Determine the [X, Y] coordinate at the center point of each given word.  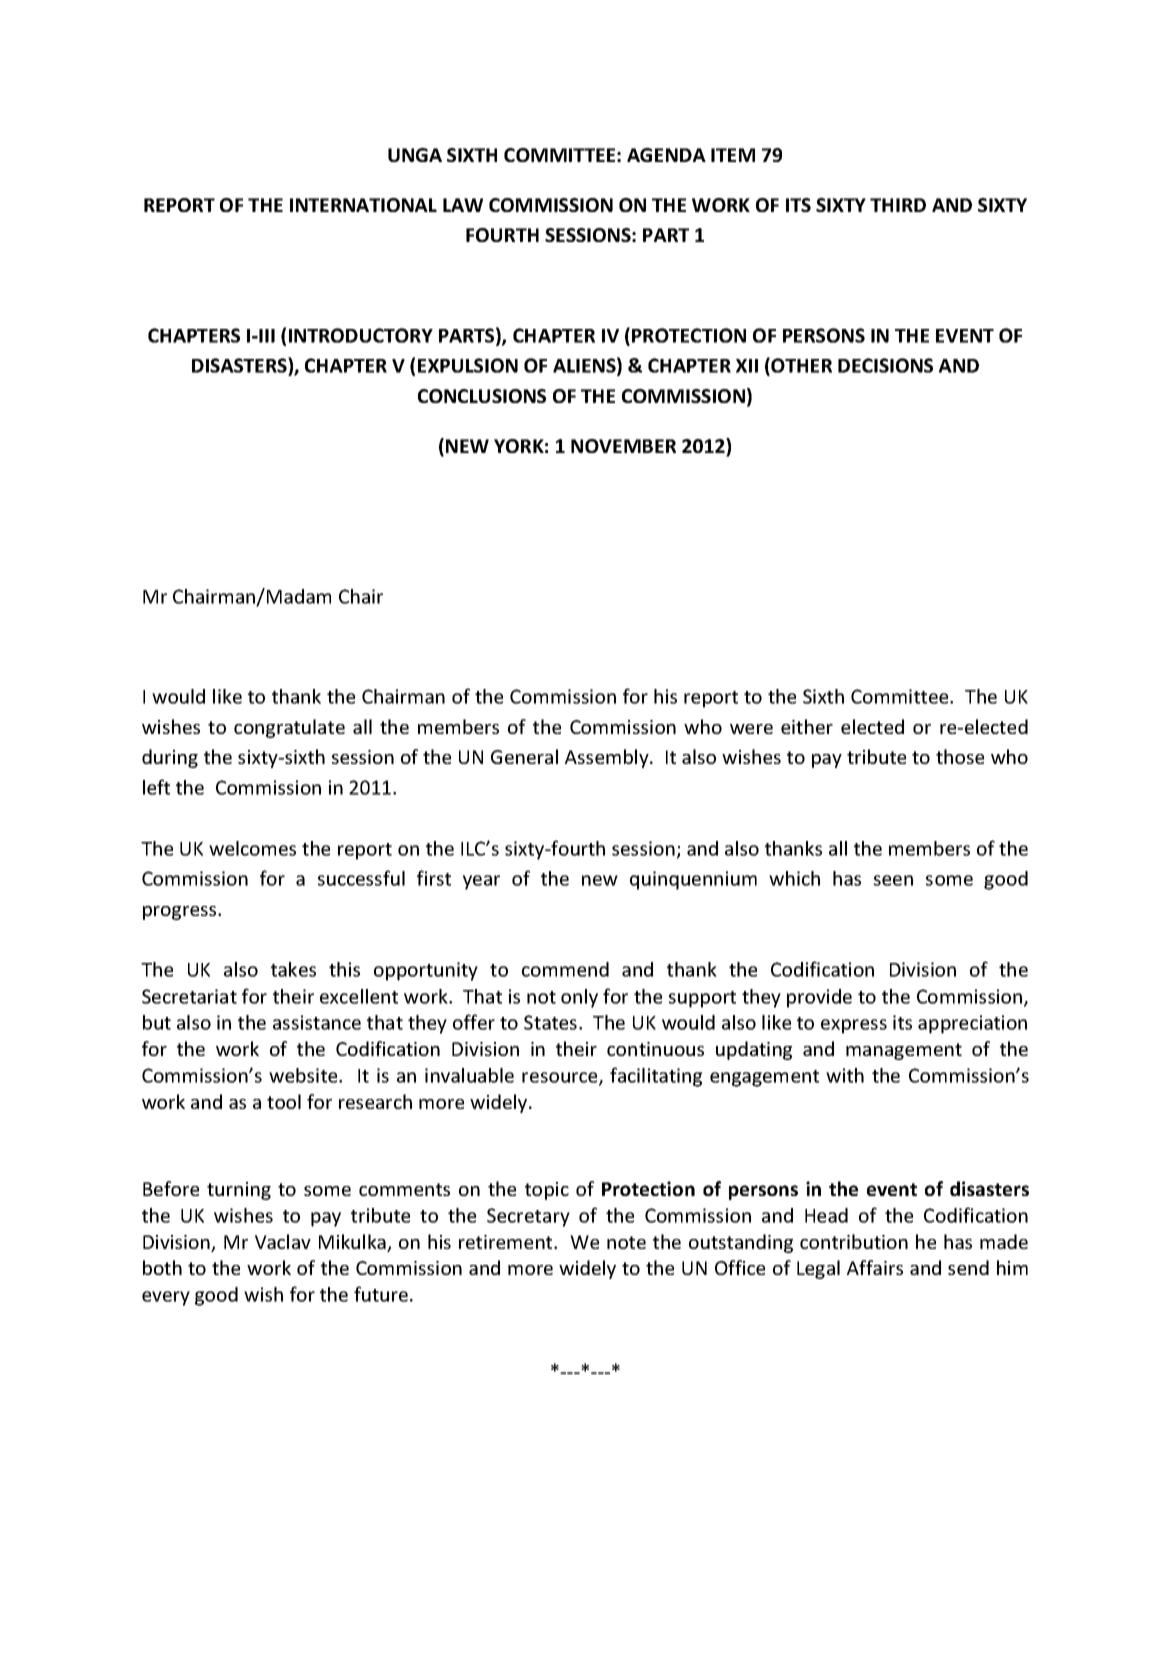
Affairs [875, 1267]
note [626, 1242]
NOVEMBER [623, 446]
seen [893, 880]
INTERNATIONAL [363, 205]
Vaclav [283, 1241]
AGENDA [666, 155]
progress [181, 913]
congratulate [289, 728]
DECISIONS [885, 365]
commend [565, 969]
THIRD [898, 205]
